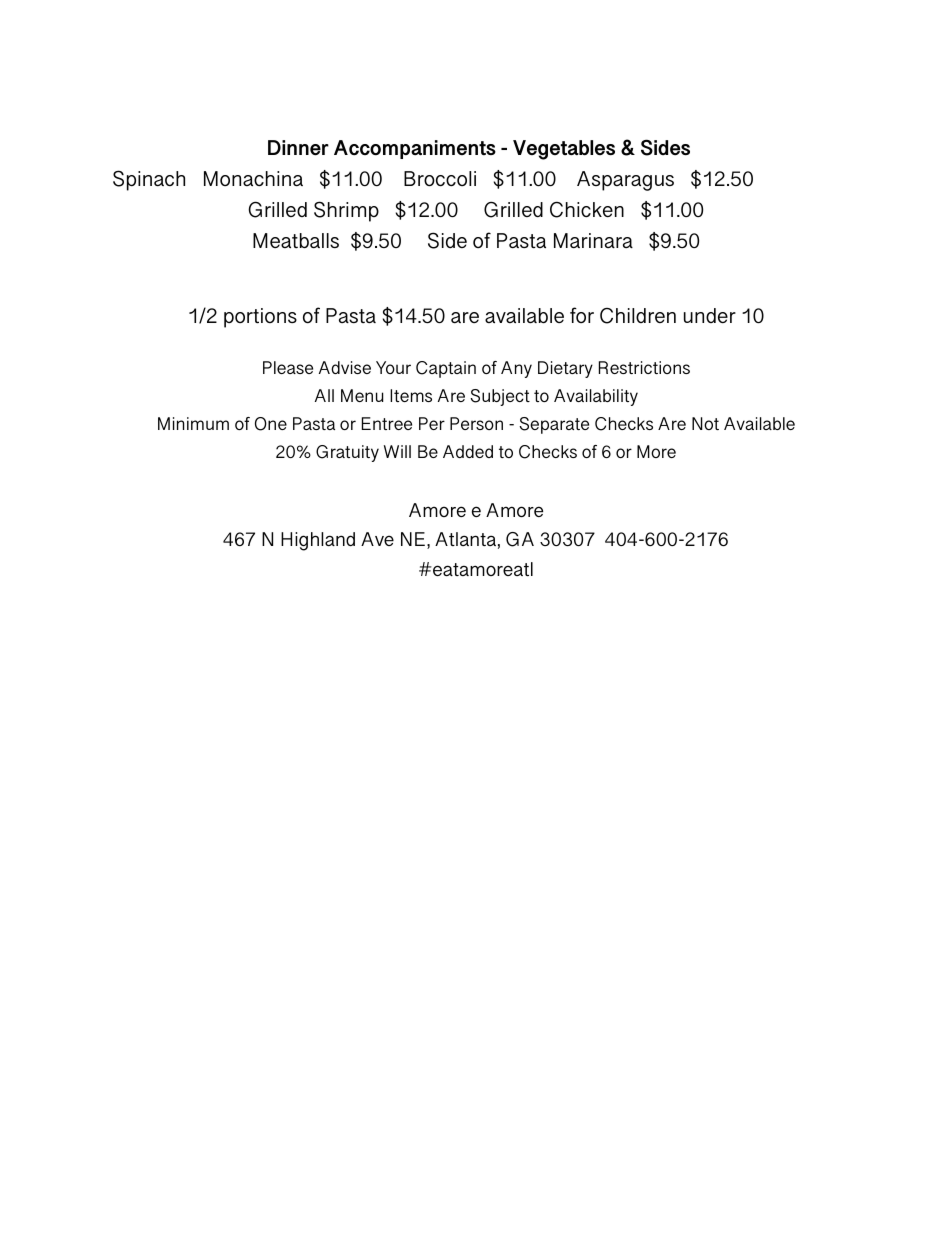 The image size is (952, 1233). Describe the element at coordinates (288, 367) in the page. I see `Please` at that location.
